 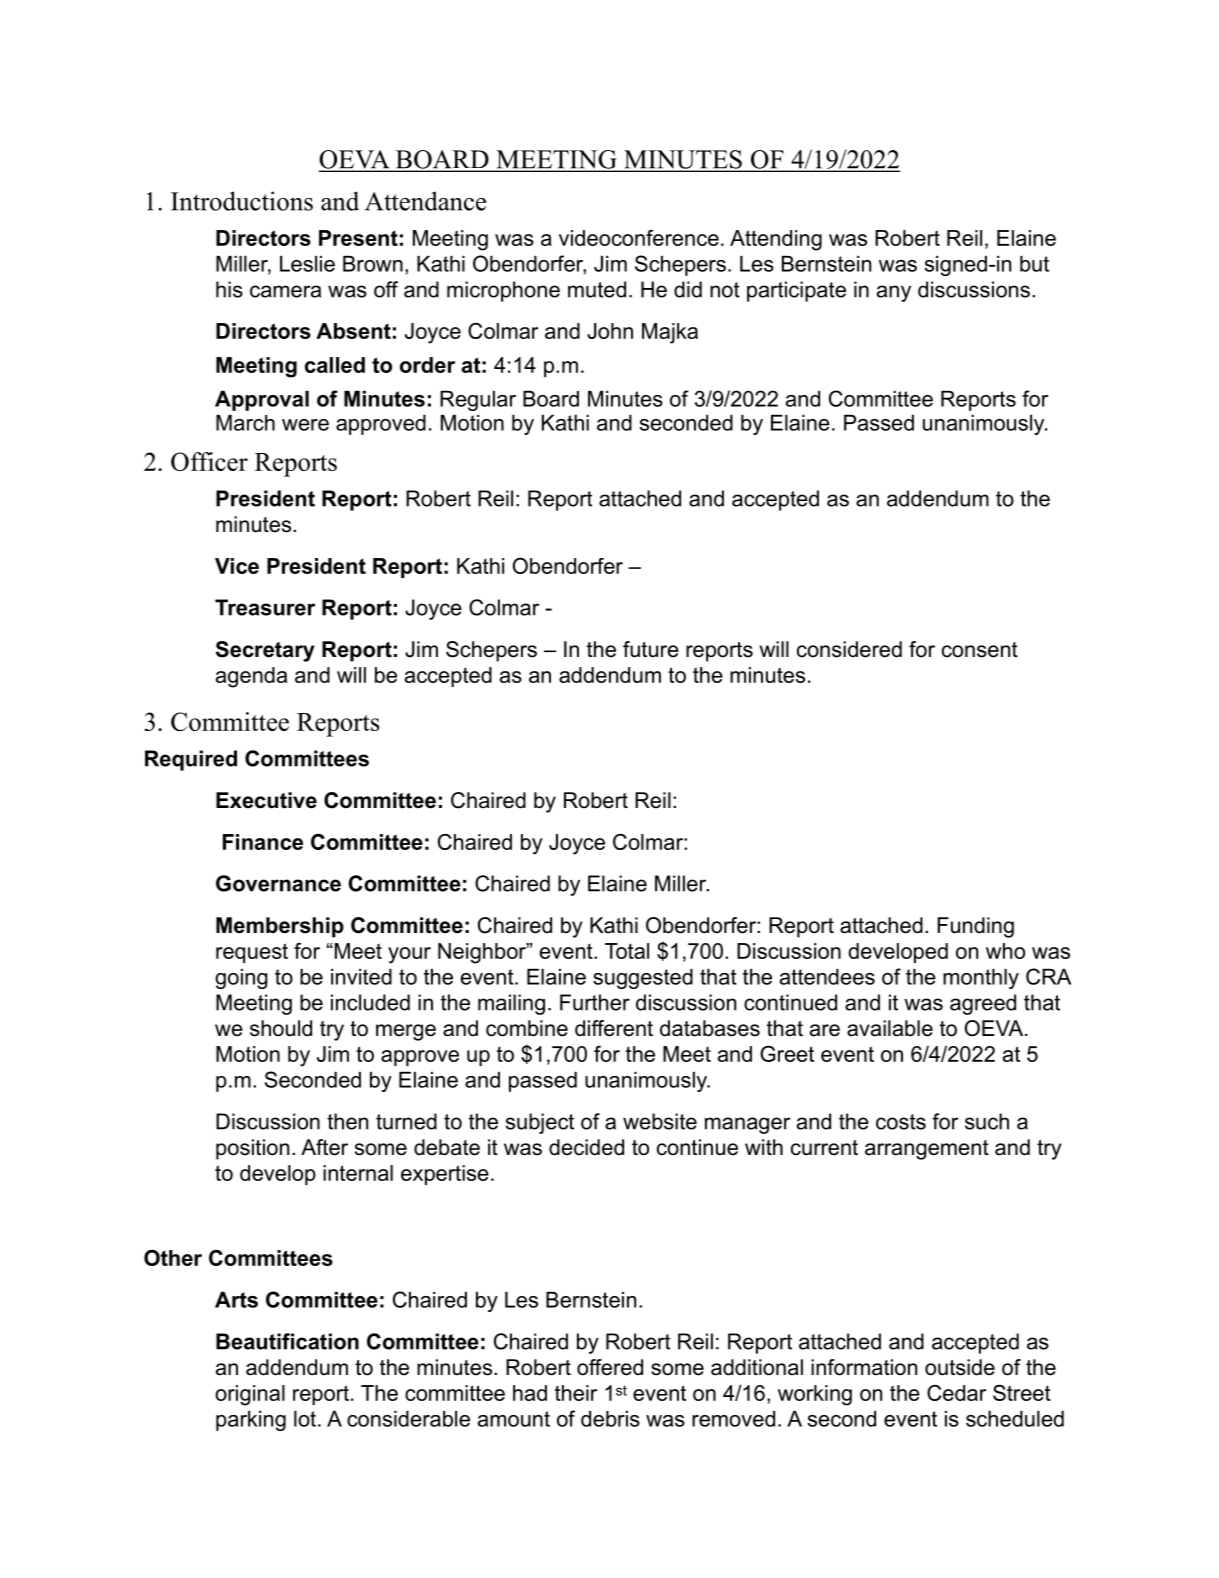 I want to click on muted, so click(x=597, y=289).
